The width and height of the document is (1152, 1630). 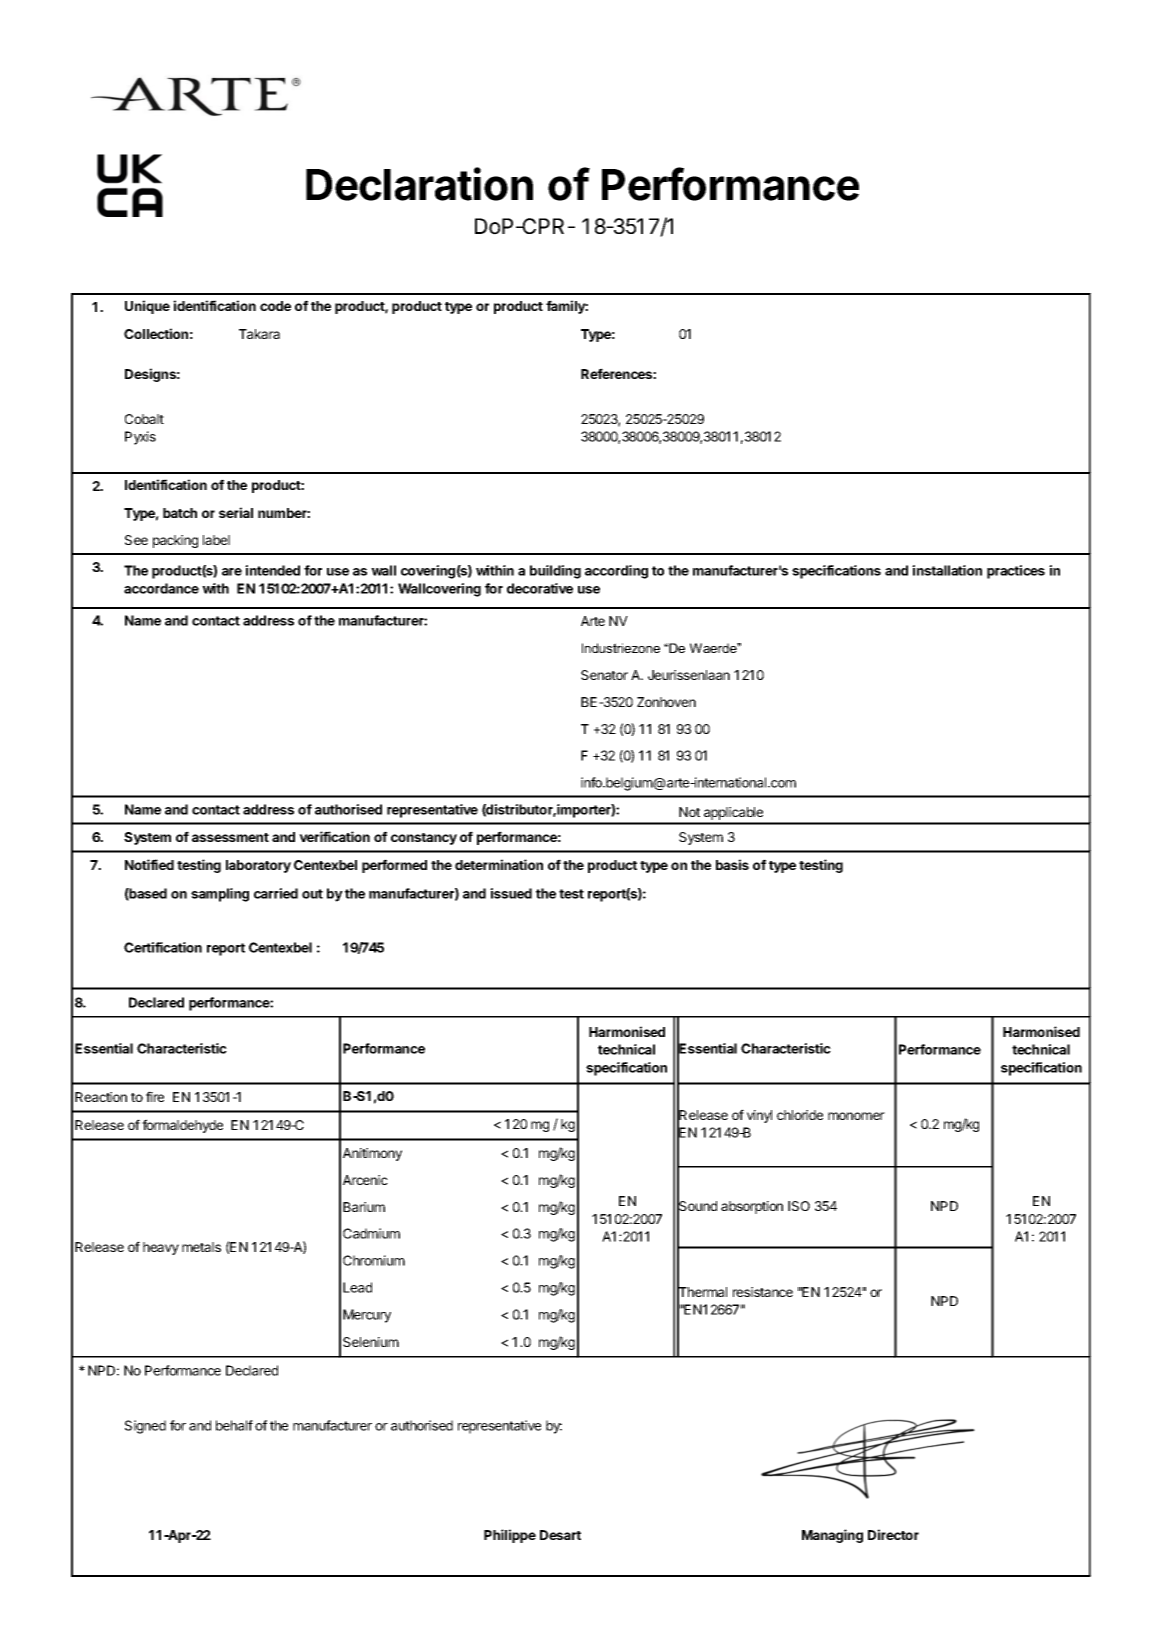 I want to click on formaldehyde, so click(x=182, y=1126).
